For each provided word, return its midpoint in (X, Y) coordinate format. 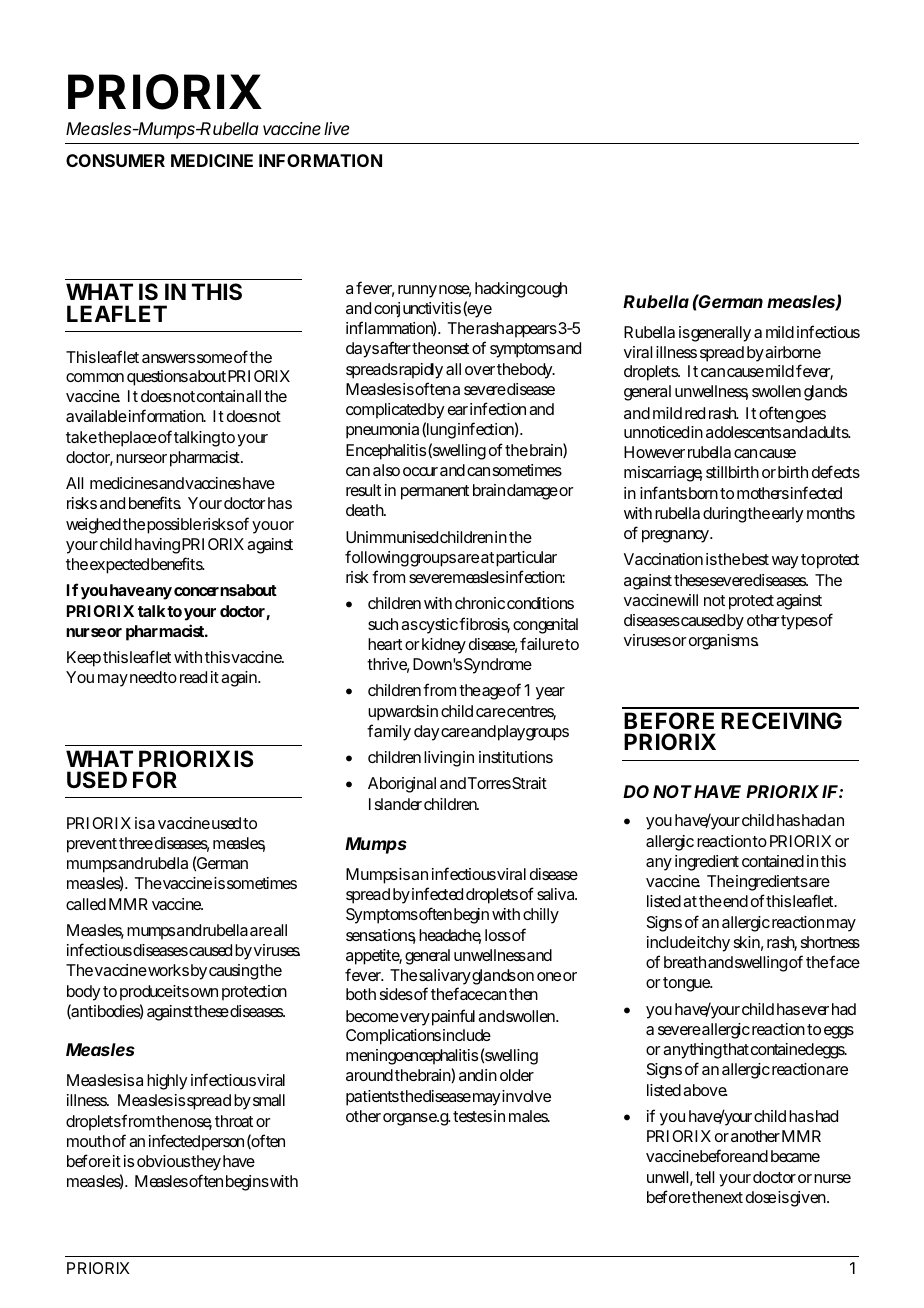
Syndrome (498, 666)
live (336, 128)
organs (405, 1119)
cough (547, 290)
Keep (84, 659)
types (799, 622)
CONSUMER (115, 160)
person (223, 1144)
